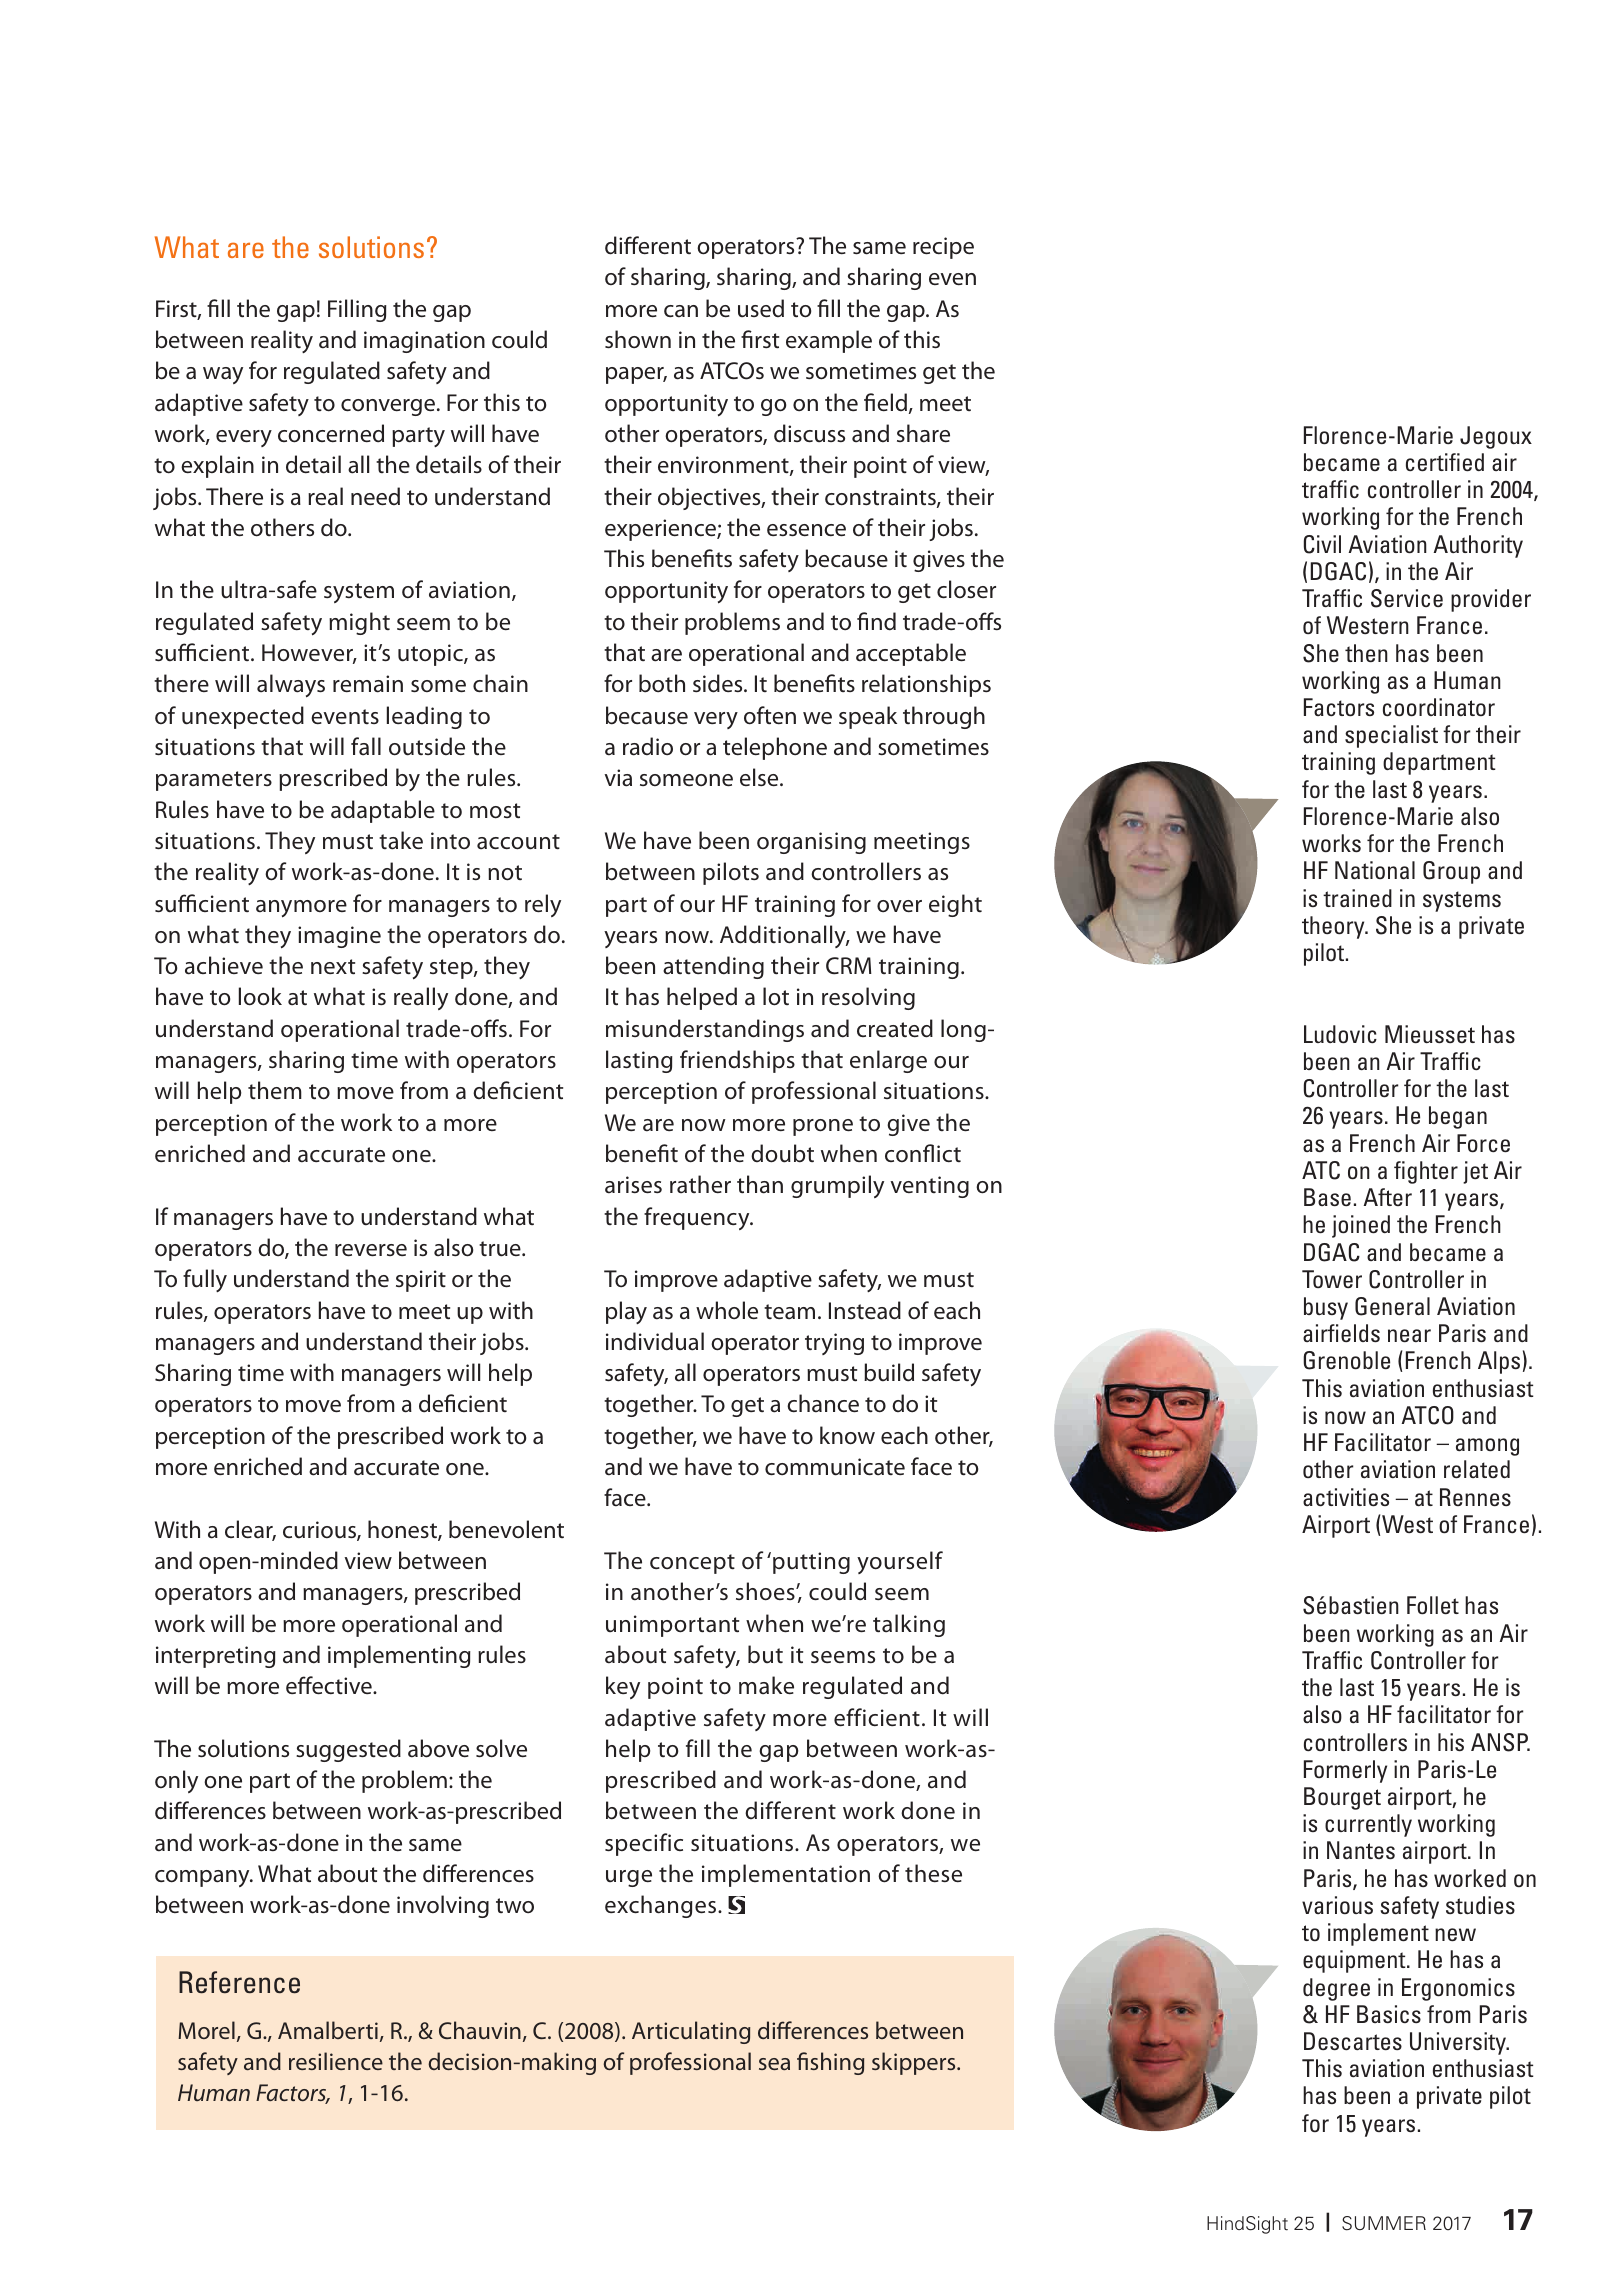 Image resolution: width=1620 pixels, height=2292 pixels. Describe the element at coordinates (1361, 1226) in the screenshot. I see `joined` at that location.
